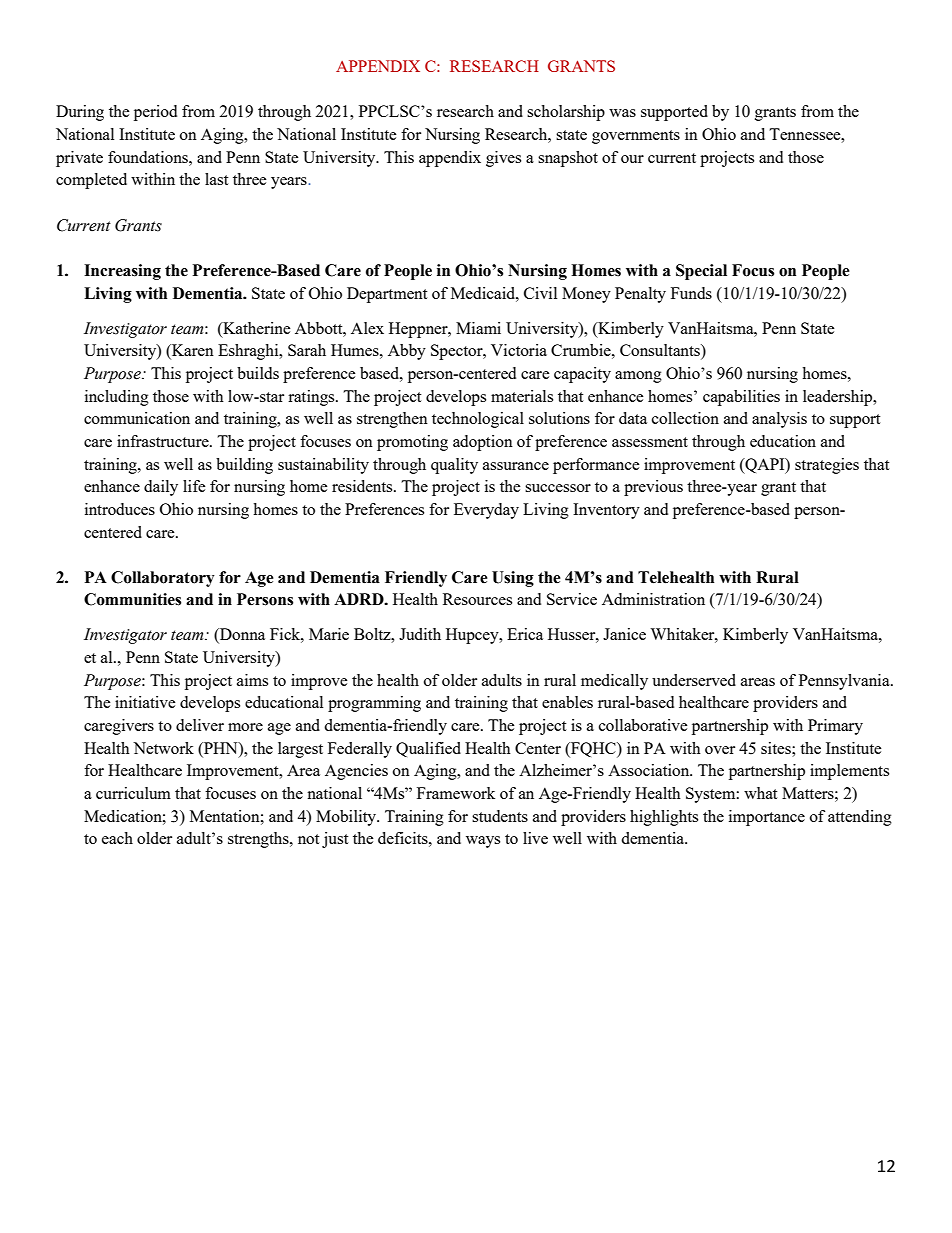  Describe the element at coordinates (622, 113) in the image. I see `was` at that location.
